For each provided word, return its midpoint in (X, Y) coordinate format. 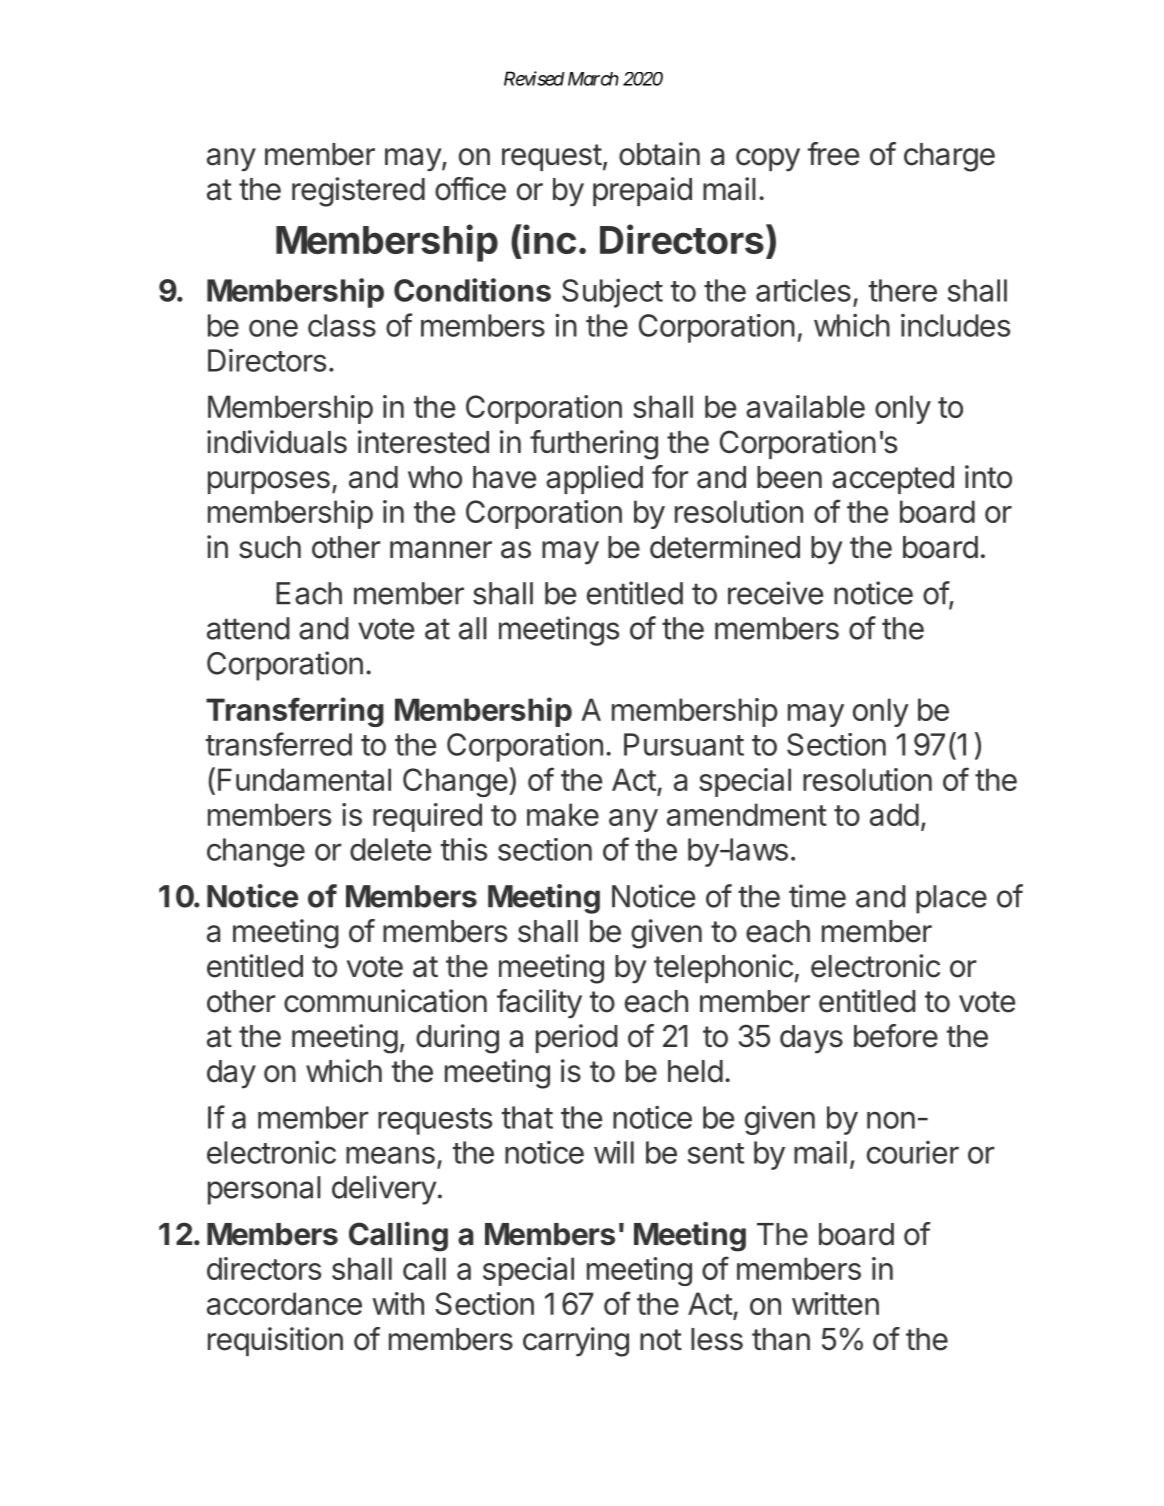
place (951, 899)
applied (594, 479)
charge (949, 157)
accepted (893, 480)
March (593, 79)
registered (358, 192)
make (563, 814)
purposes (269, 482)
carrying (576, 1342)
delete (390, 849)
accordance (284, 1303)
